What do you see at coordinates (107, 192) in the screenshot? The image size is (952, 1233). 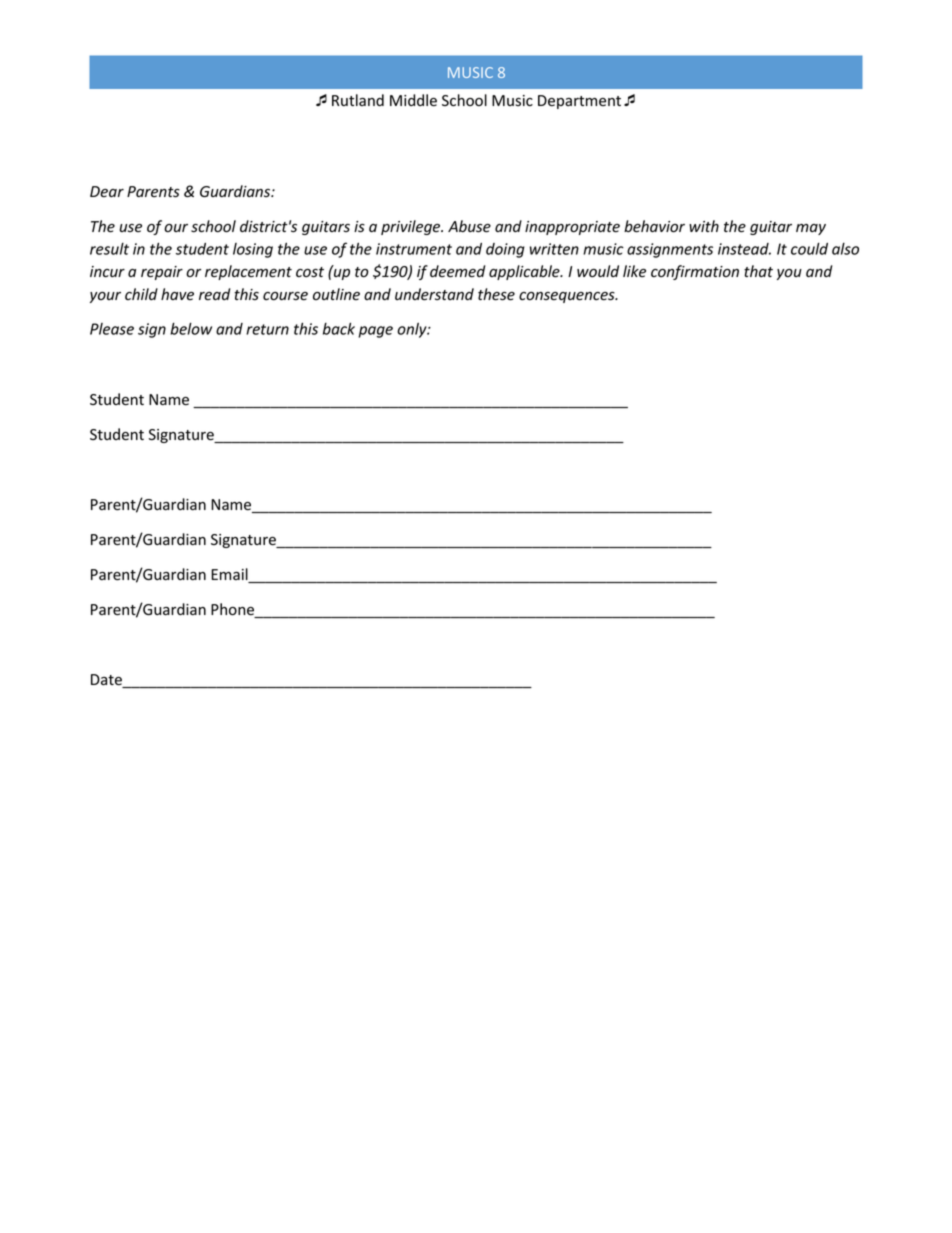 I see `Dear` at bounding box center [107, 192].
